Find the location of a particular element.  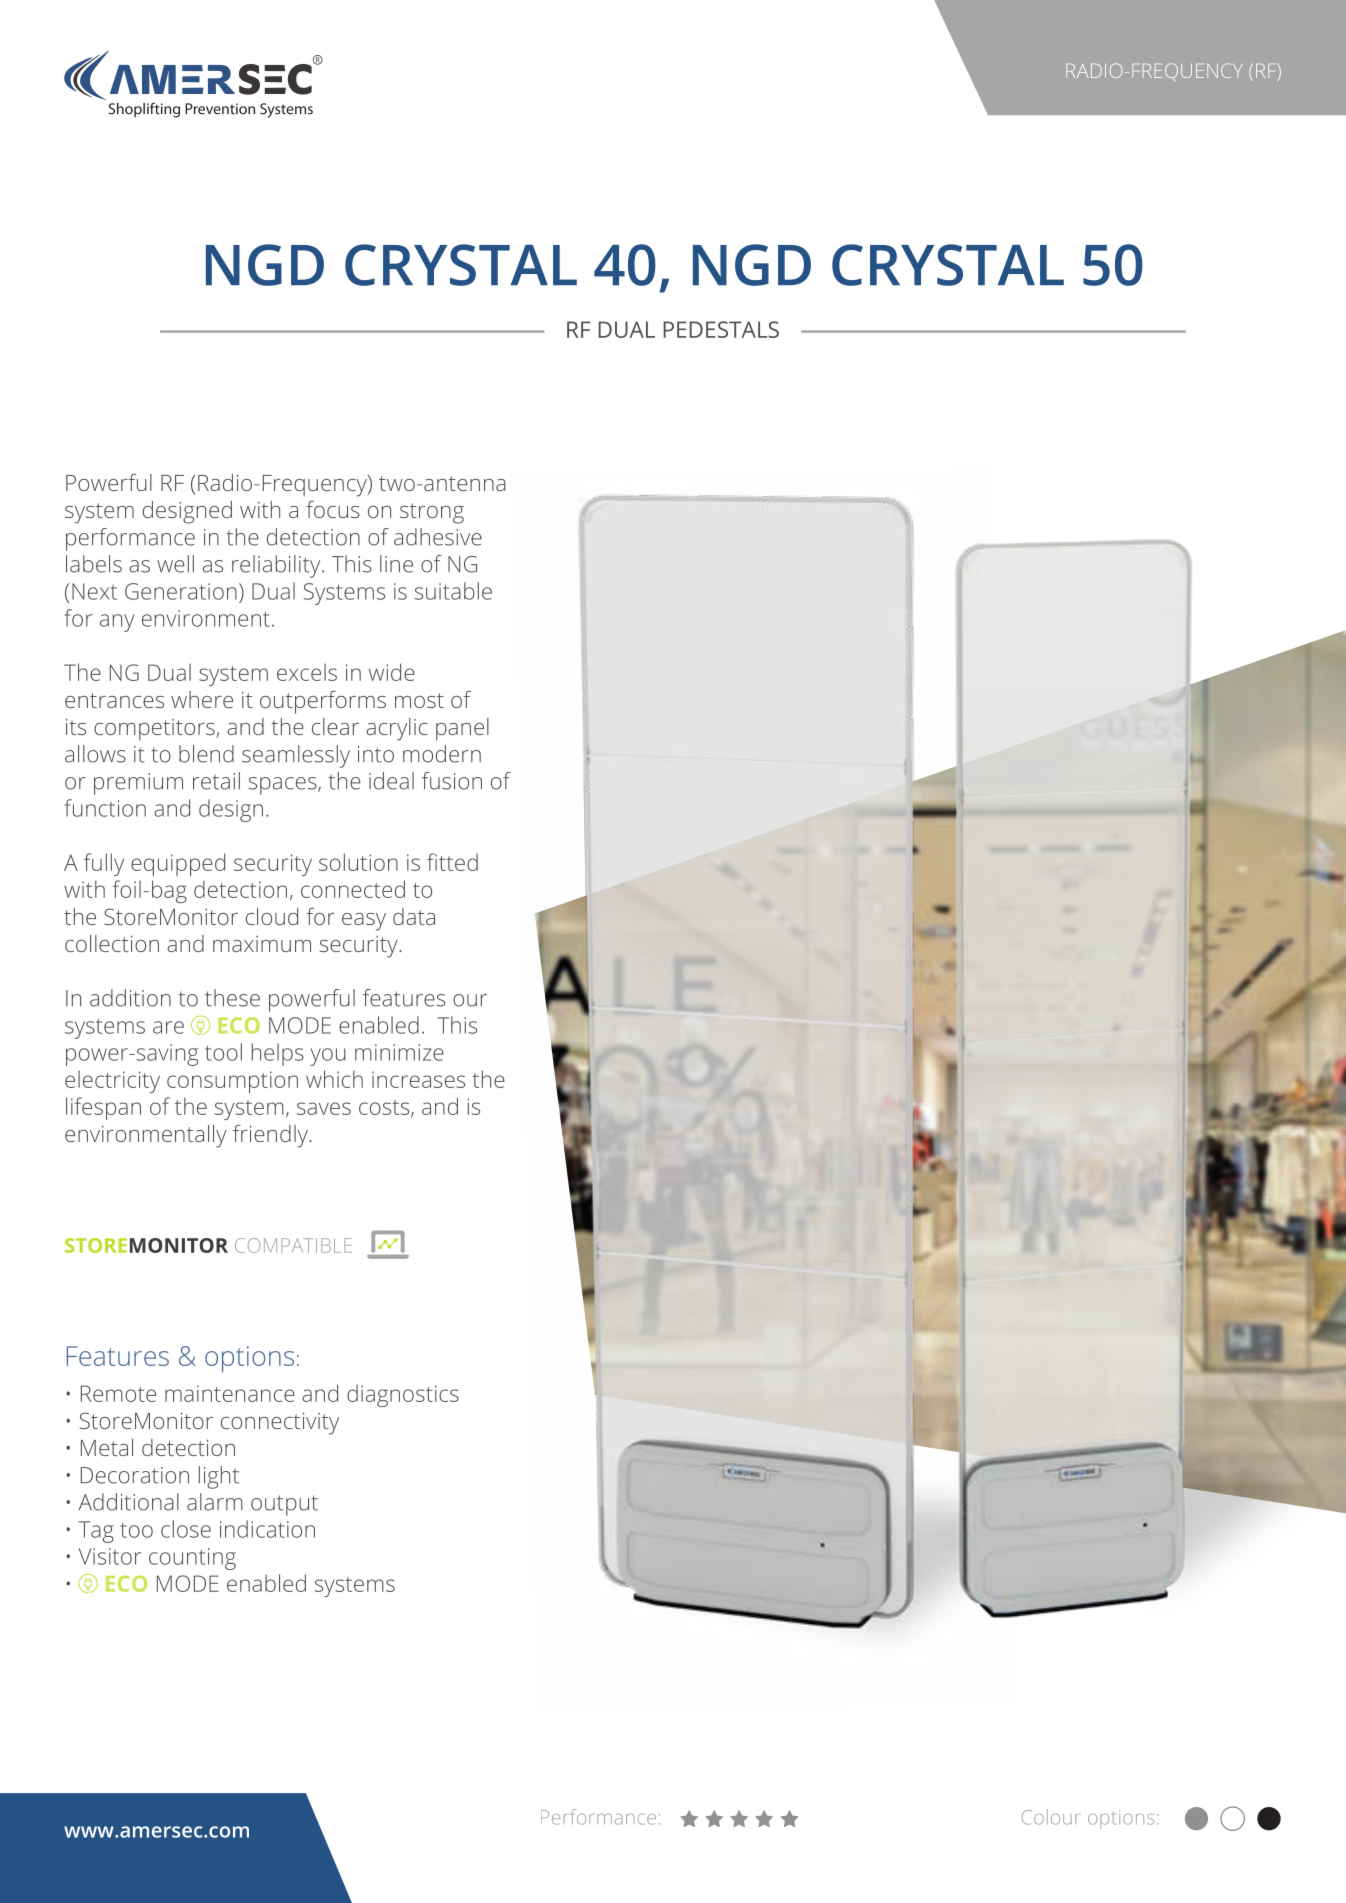

counting is located at coordinates (192, 1559).
